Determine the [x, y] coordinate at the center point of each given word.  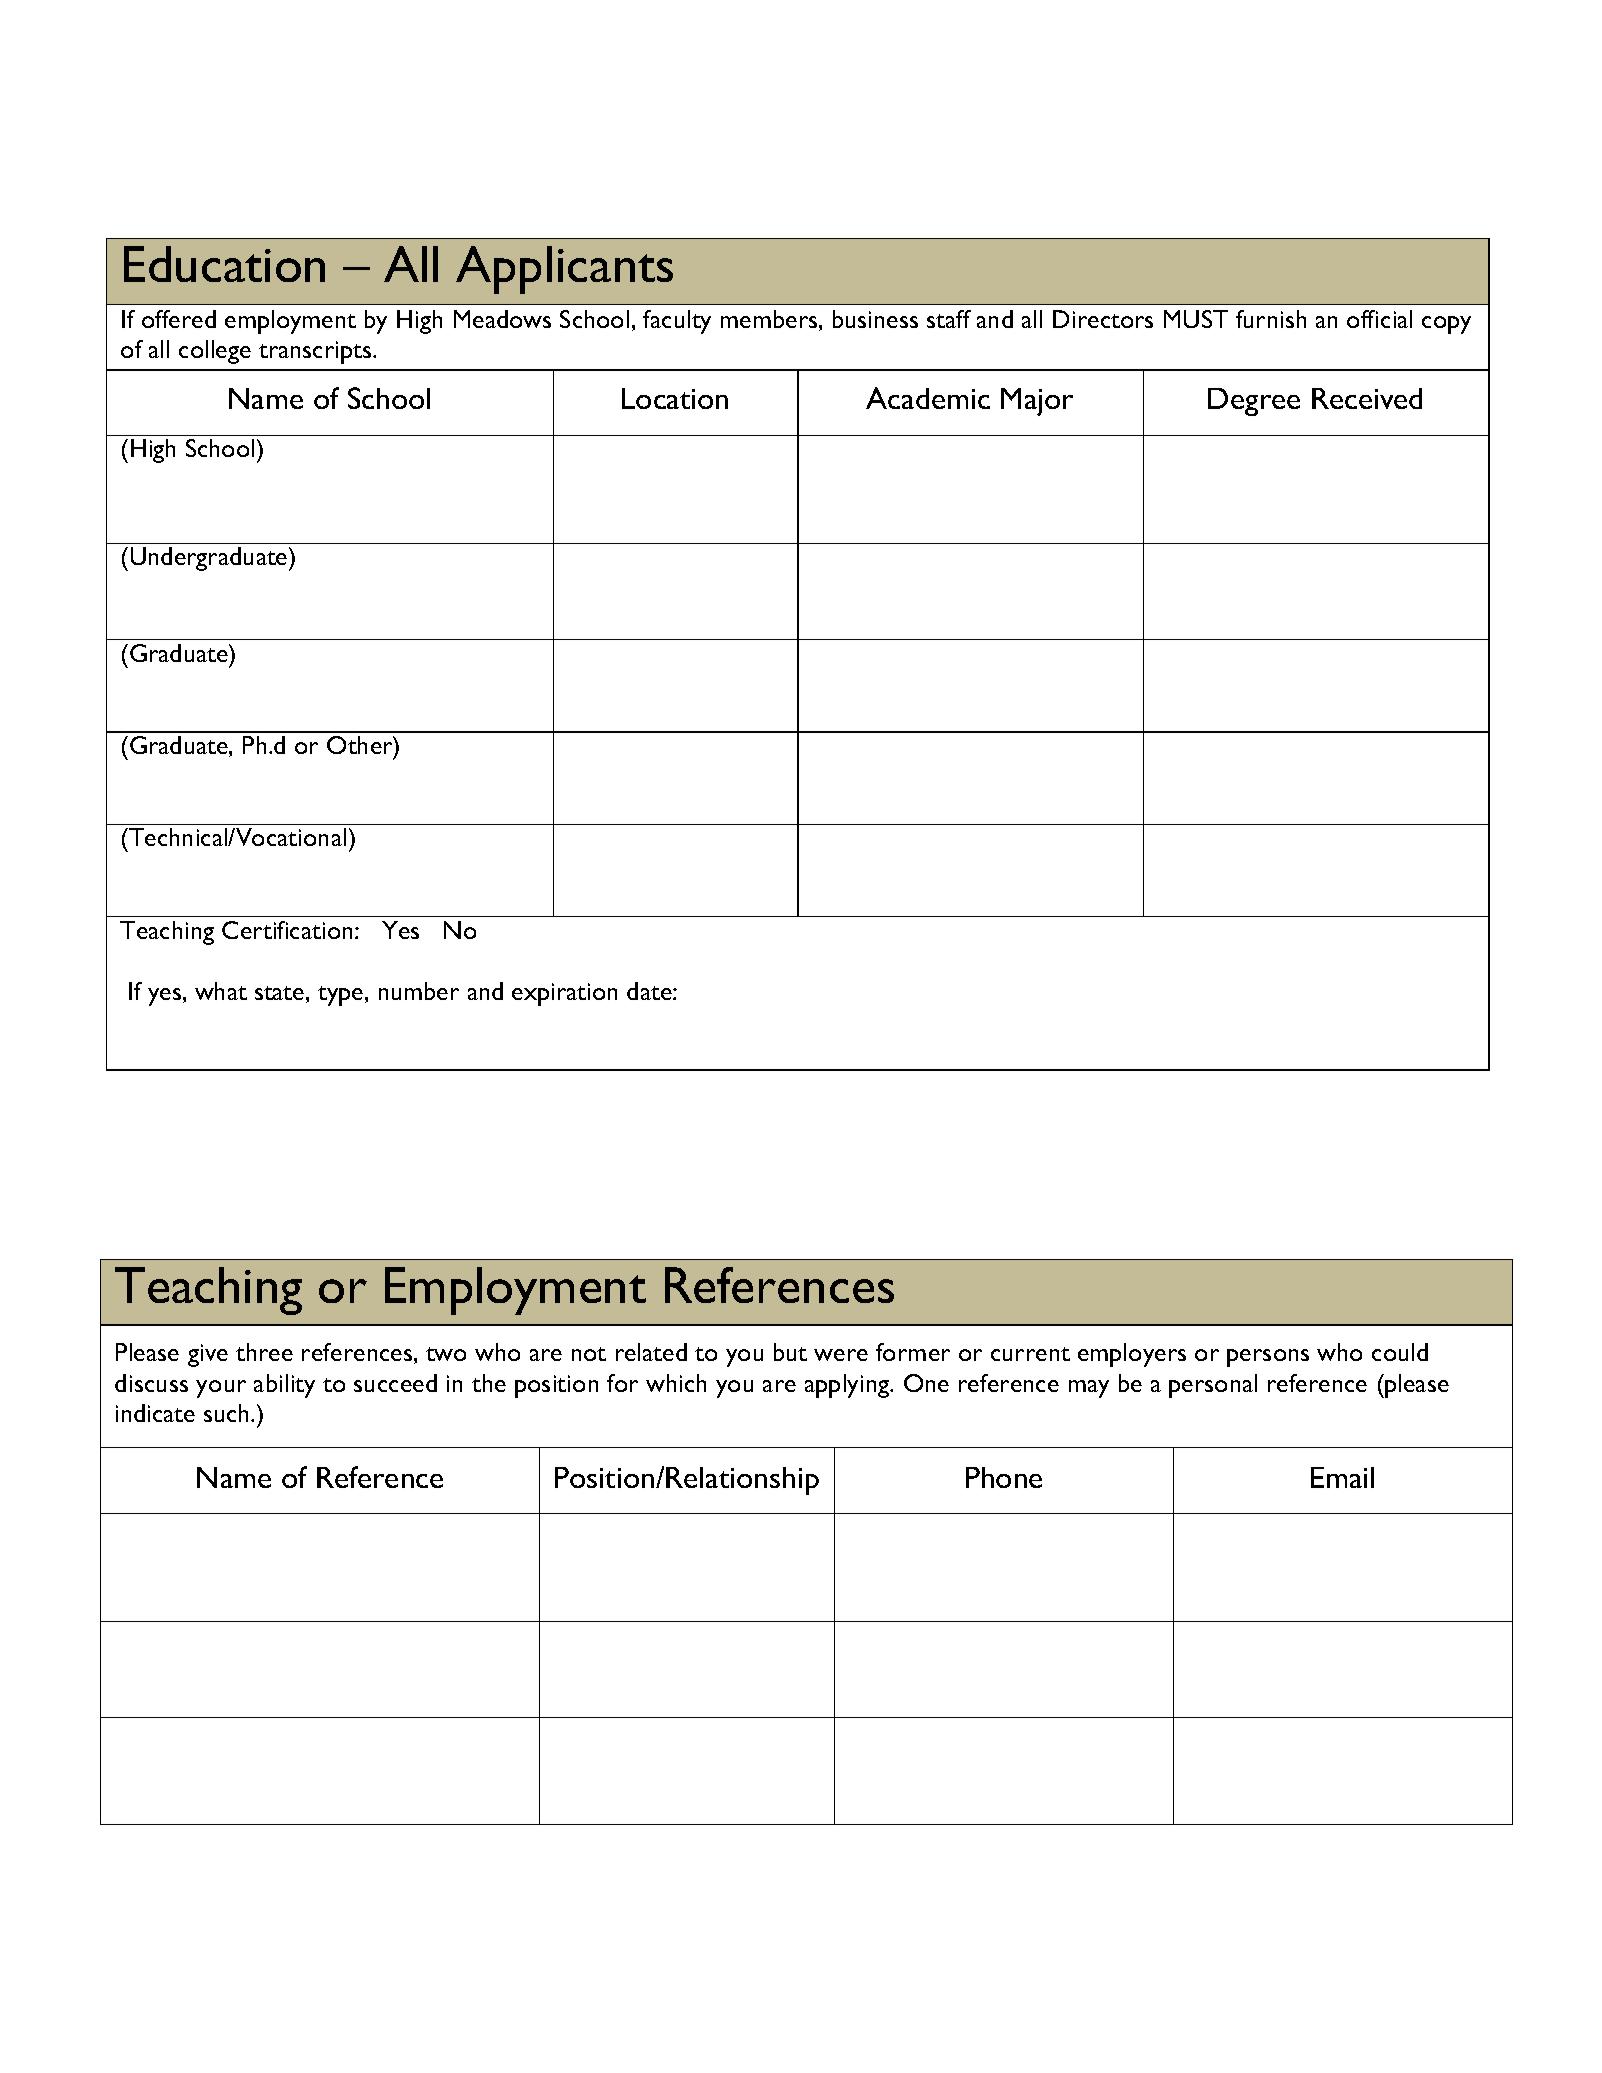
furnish [1271, 319]
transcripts [316, 352]
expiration [564, 994]
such [226, 1413]
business [875, 319]
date [650, 991]
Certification [287, 930]
